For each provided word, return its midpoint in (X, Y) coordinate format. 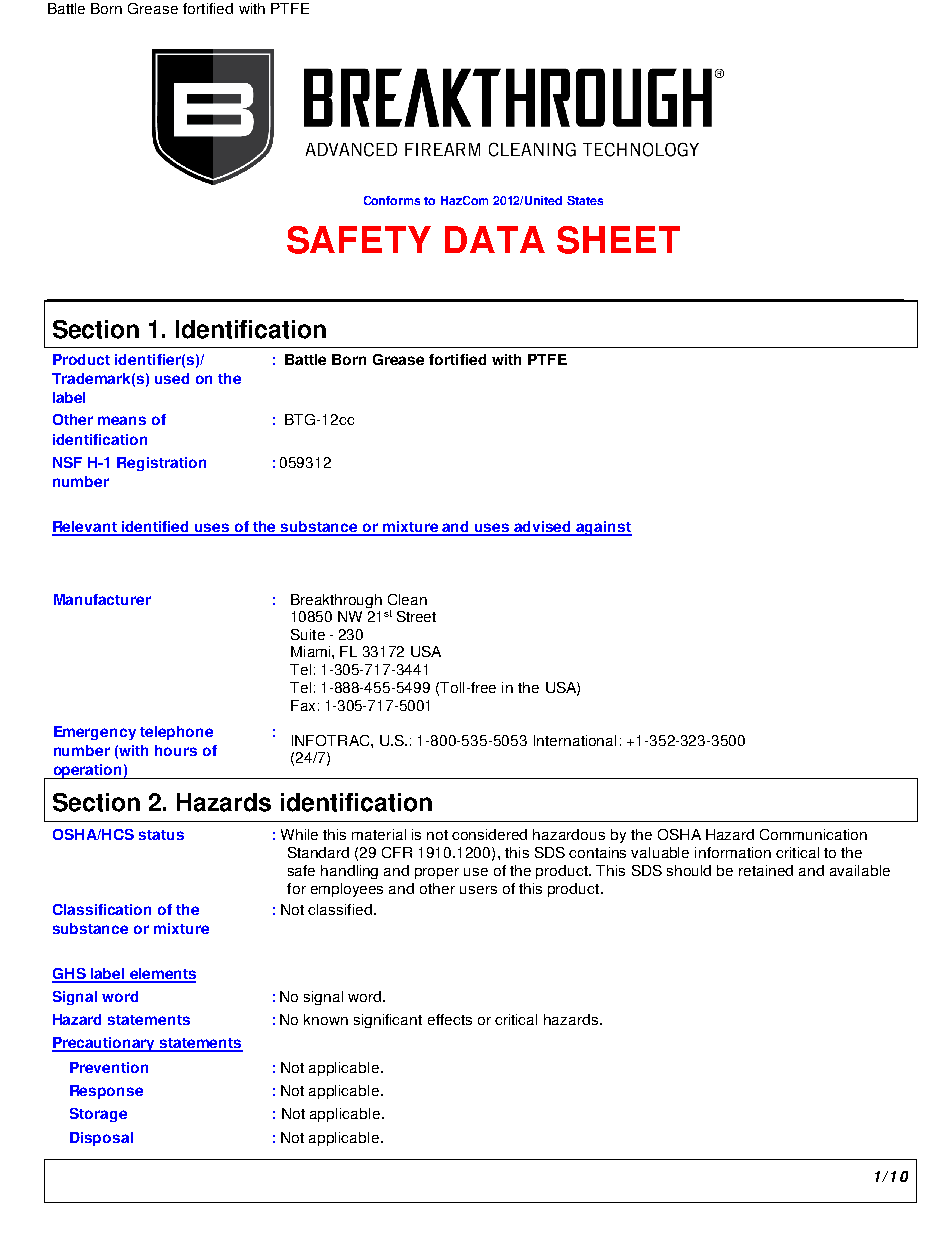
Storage (98, 1115)
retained (766, 870)
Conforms (392, 200)
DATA (495, 239)
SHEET (618, 240)
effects (450, 1019)
